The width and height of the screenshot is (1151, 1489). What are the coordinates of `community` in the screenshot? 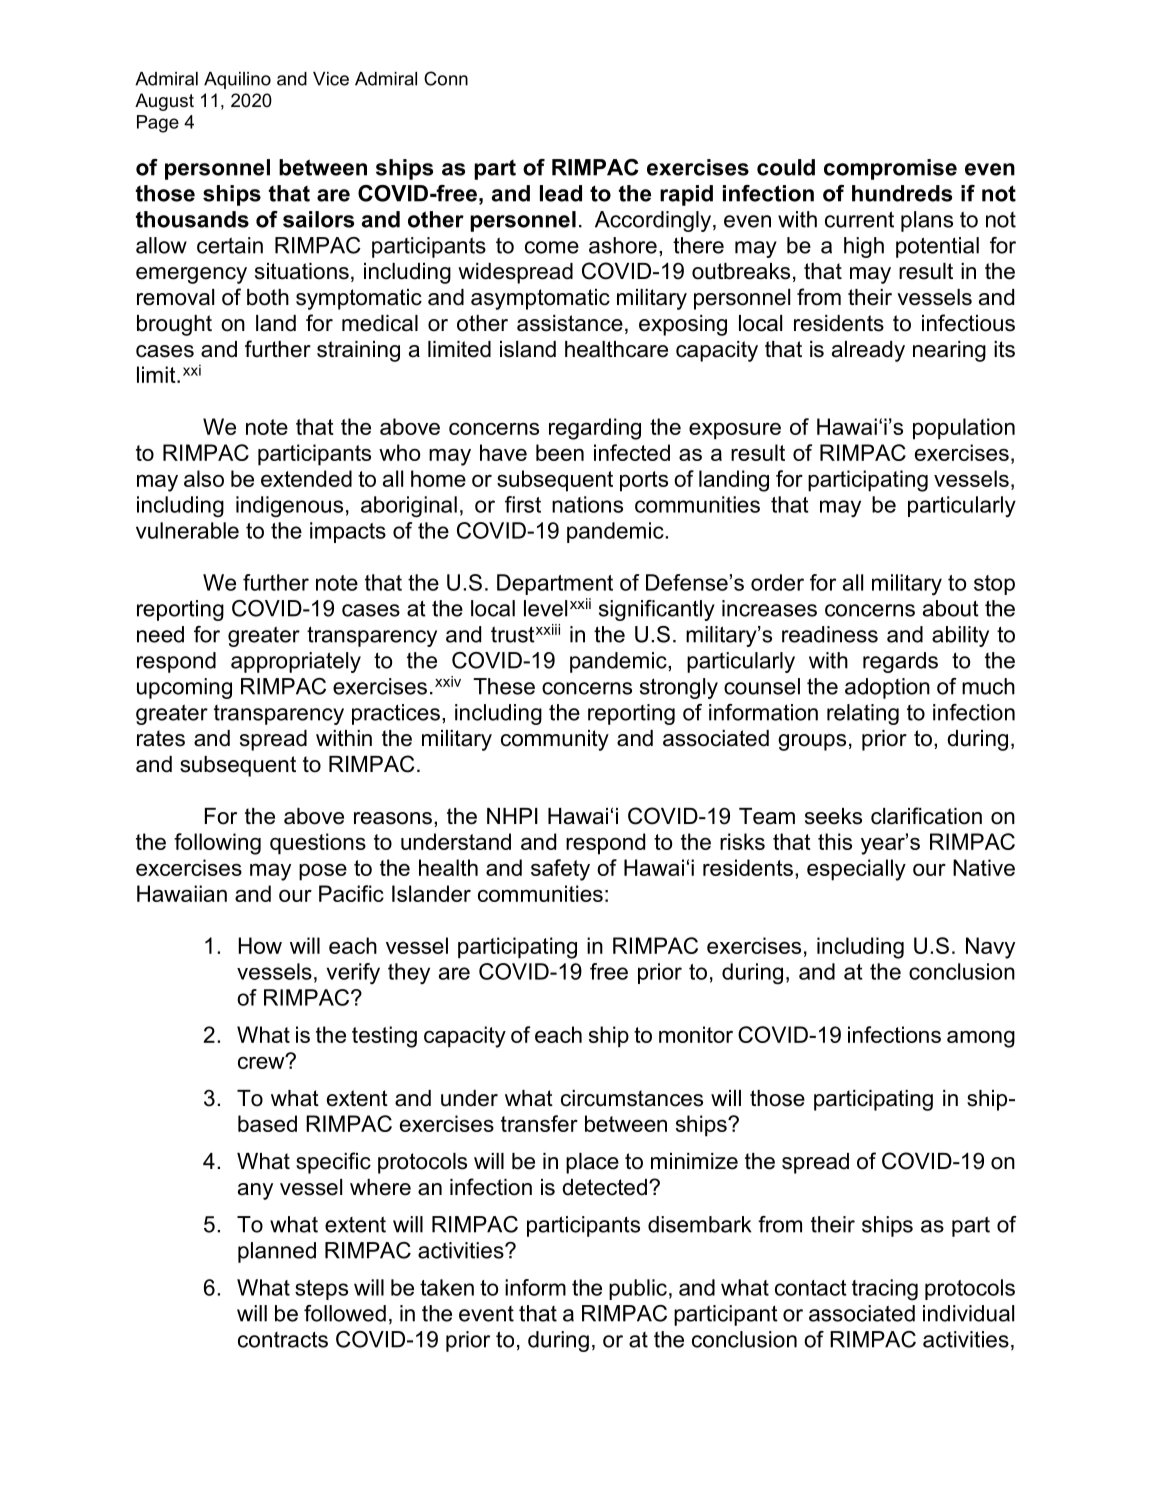 It's located at (555, 740).
